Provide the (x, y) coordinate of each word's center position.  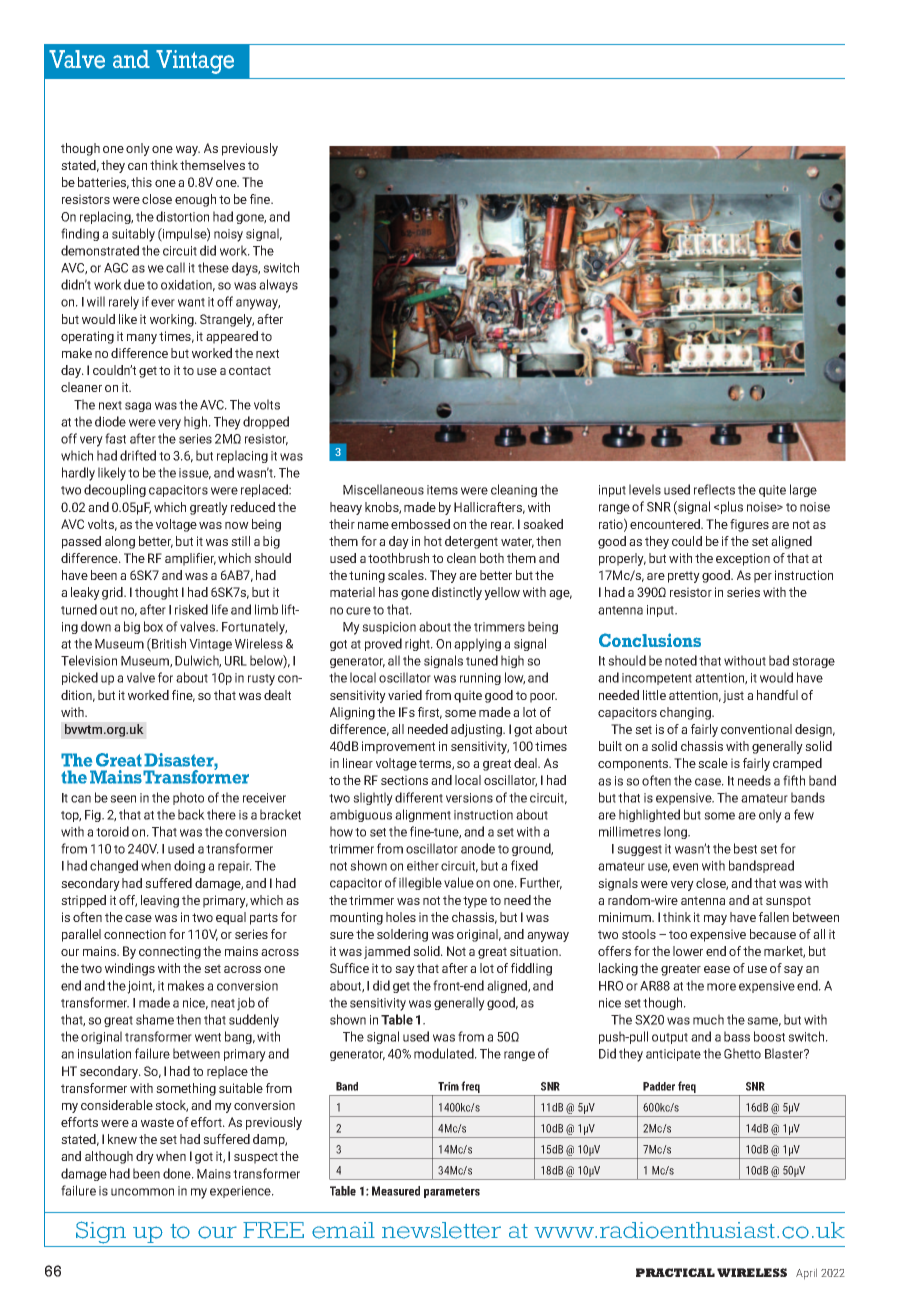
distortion (182, 216)
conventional (756, 729)
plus (732, 507)
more (721, 987)
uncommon (142, 1192)
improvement (398, 747)
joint (141, 987)
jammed (387, 952)
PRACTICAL (675, 1272)
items (442, 490)
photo (188, 798)
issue (195, 474)
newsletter (441, 1230)
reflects (714, 489)
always (278, 286)
